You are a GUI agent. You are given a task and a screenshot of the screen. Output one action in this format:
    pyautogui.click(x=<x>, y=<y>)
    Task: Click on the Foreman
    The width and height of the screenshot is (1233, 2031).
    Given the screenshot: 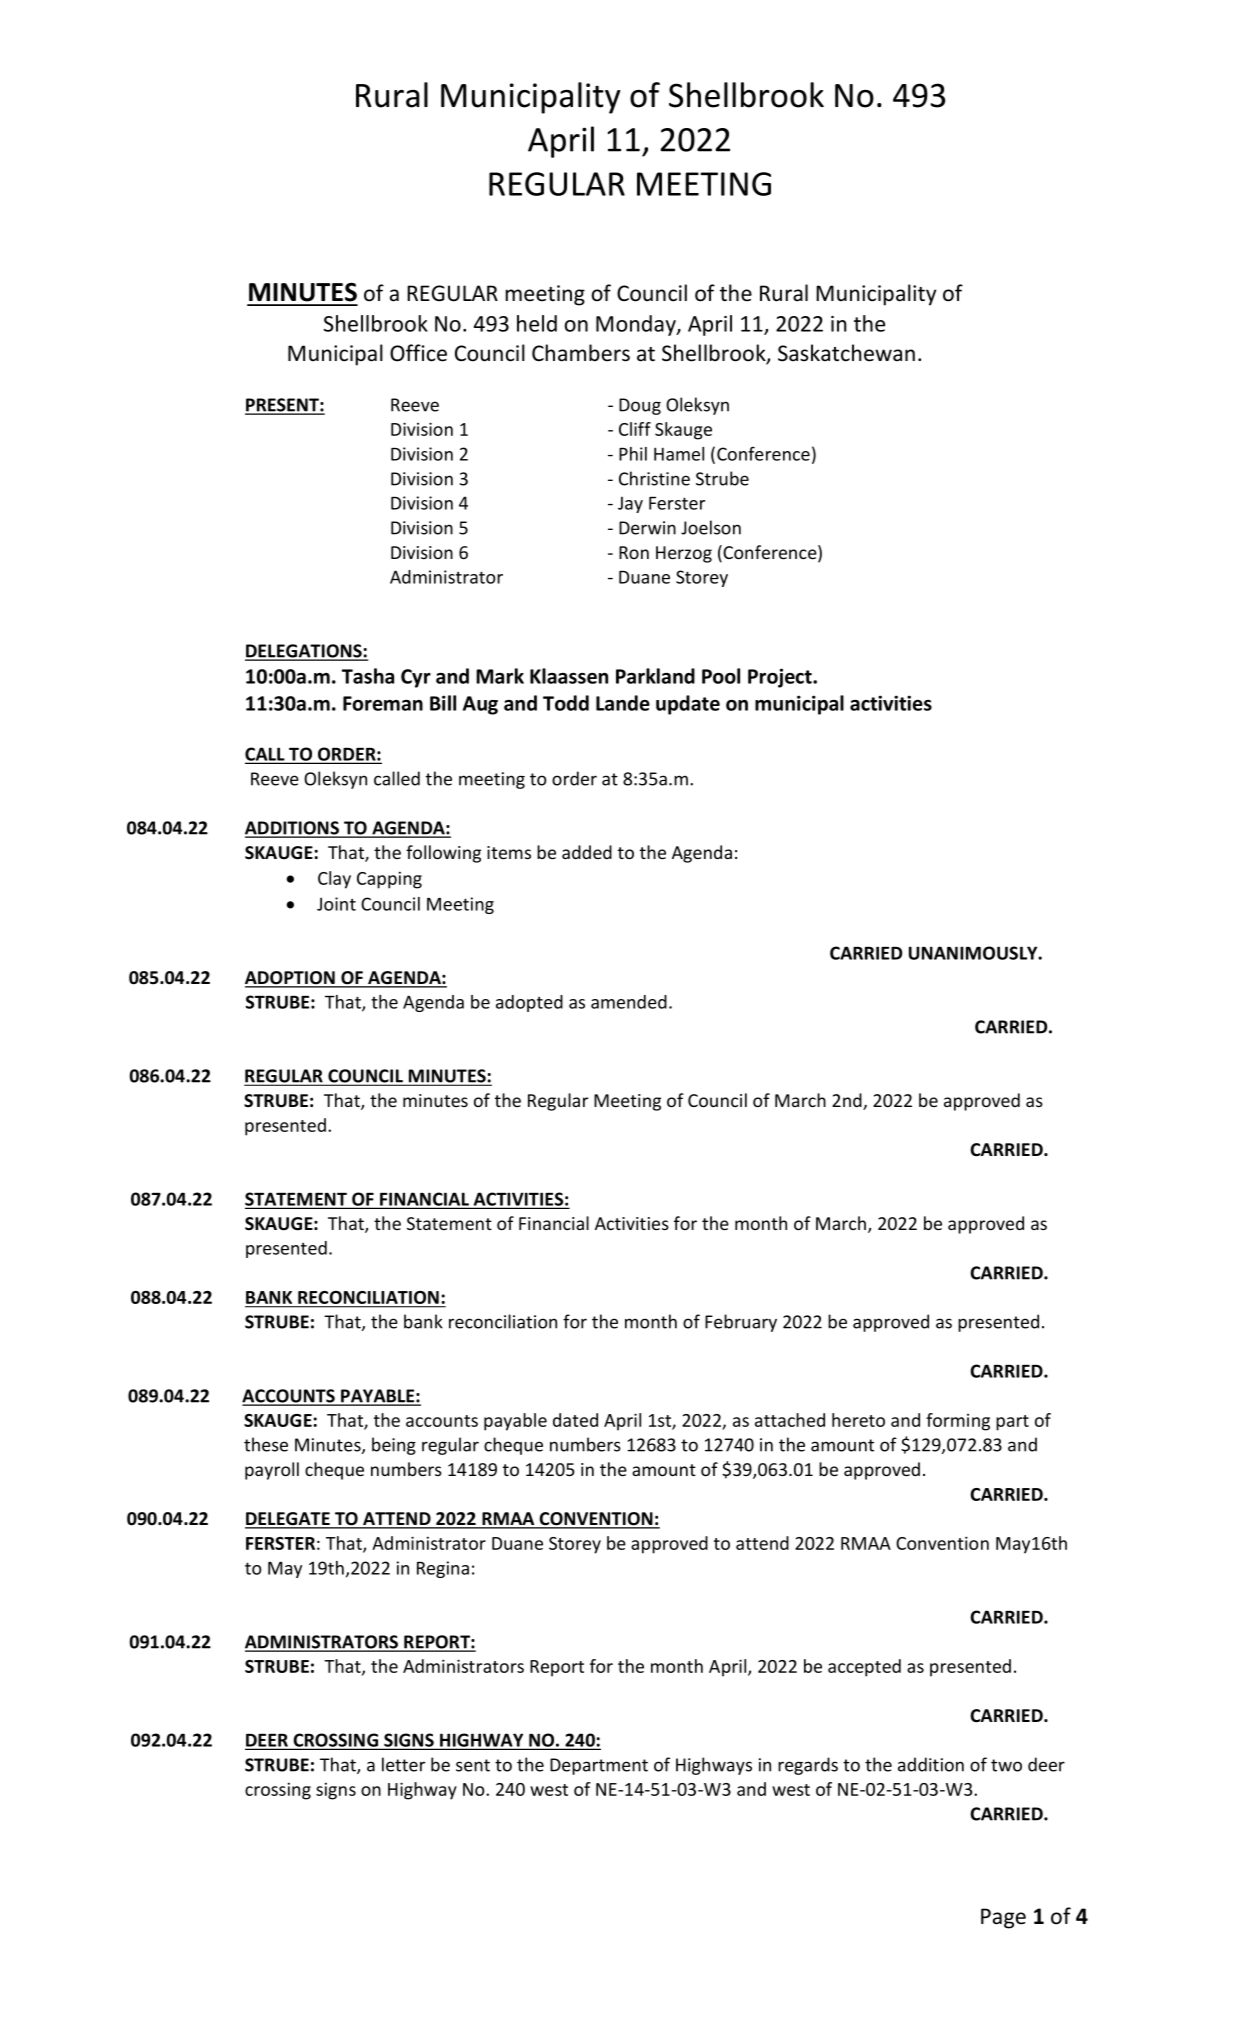 What is the action you would take?
    pyautogui.click(x=383, y=703)
